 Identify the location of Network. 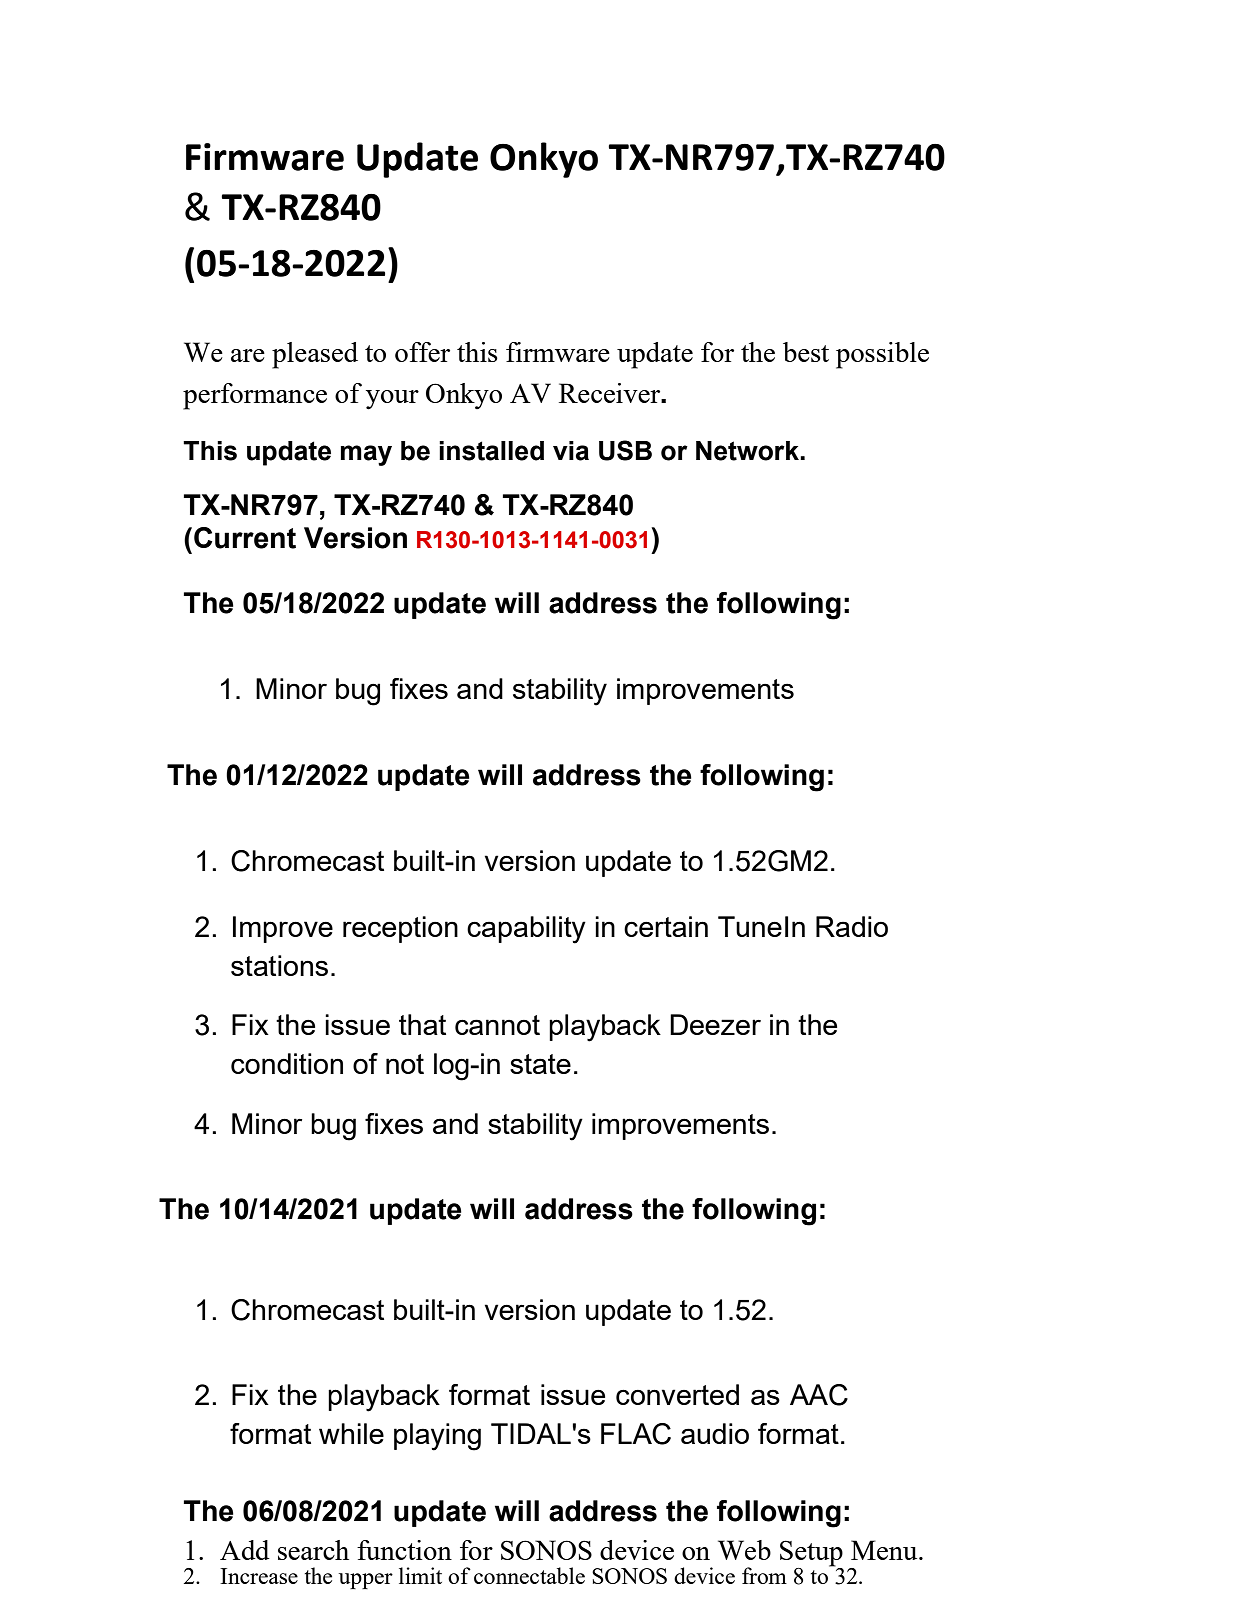
(748, 451).
